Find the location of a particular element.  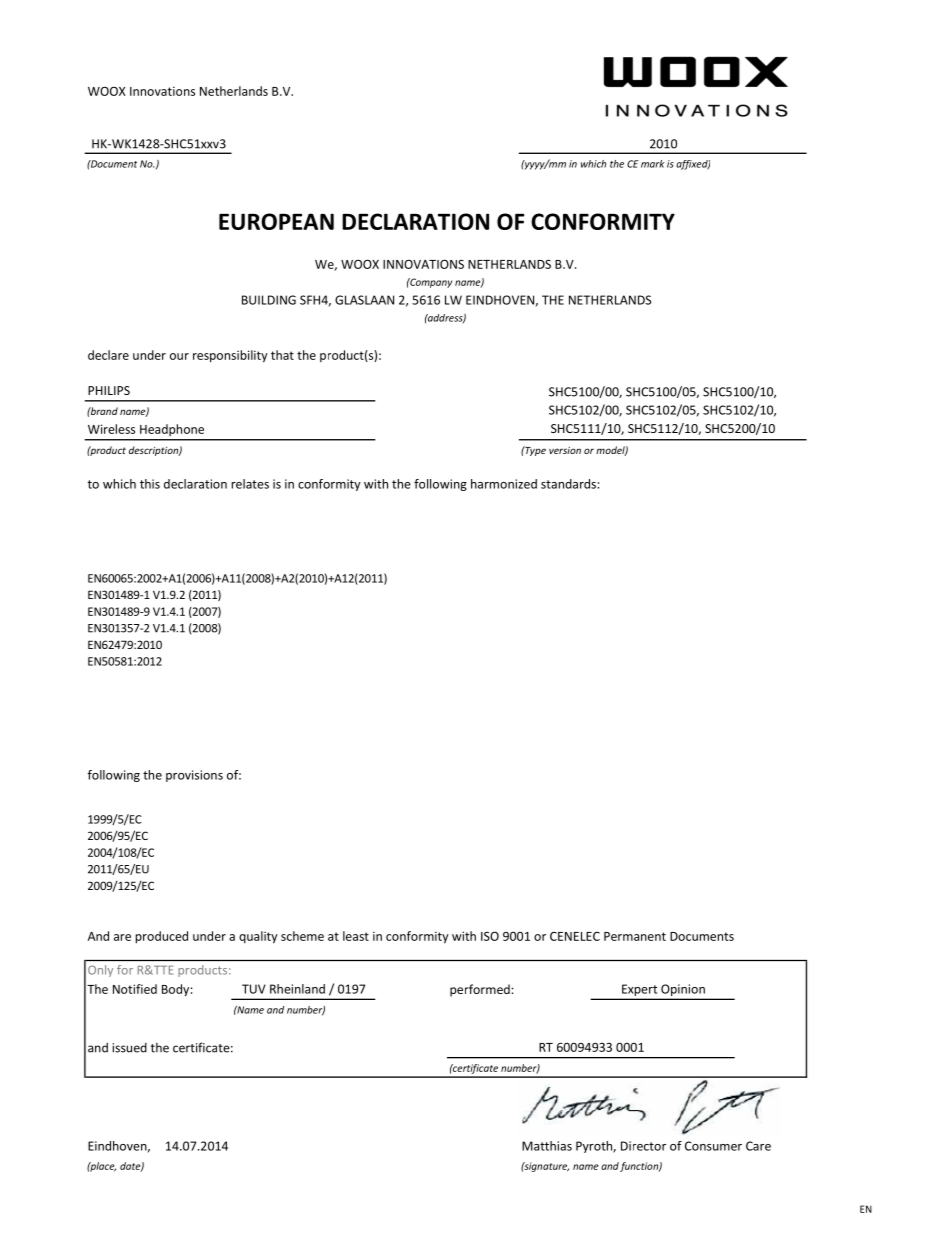

version is located at coordinates (565, 450).
